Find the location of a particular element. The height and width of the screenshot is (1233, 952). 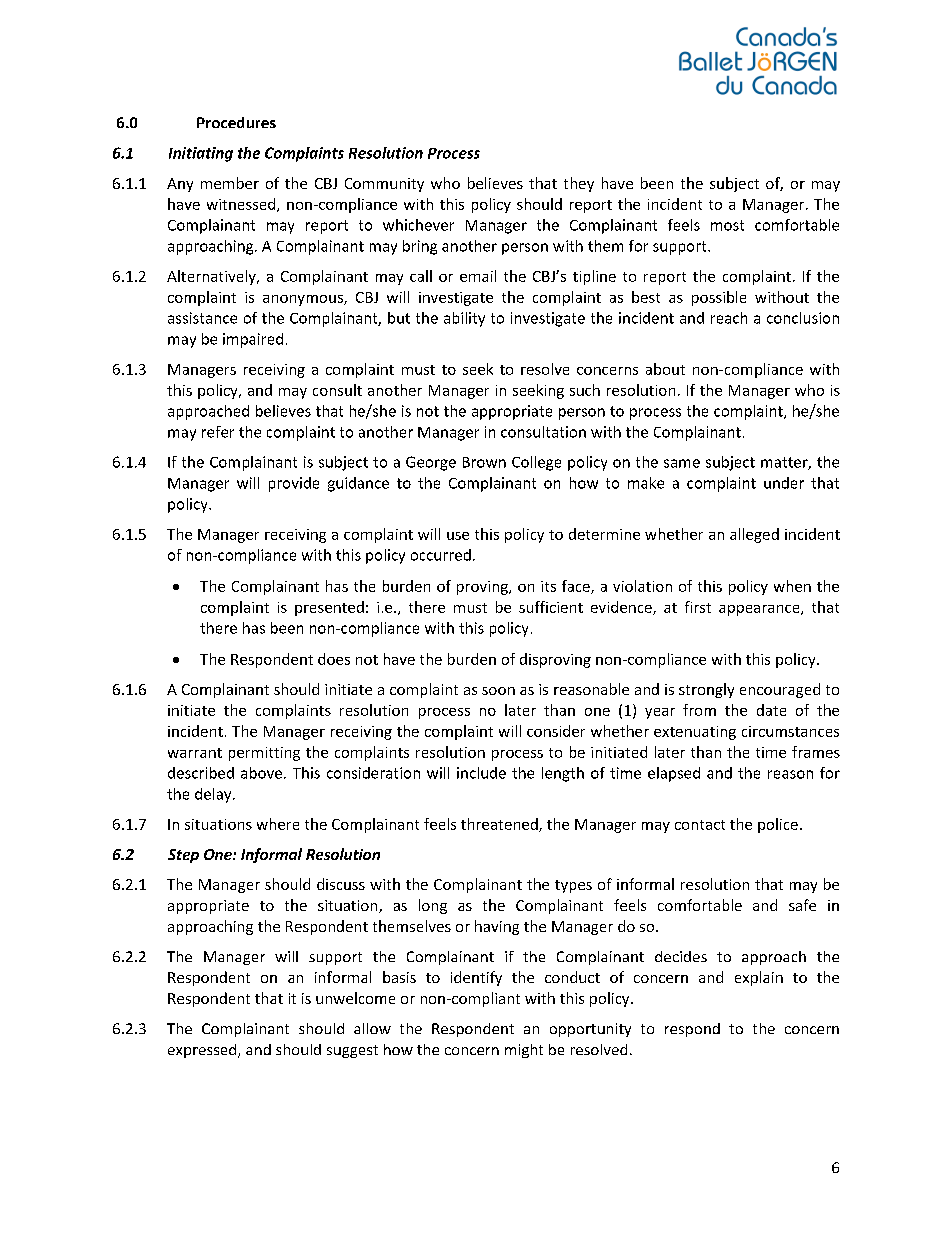

might is located at coordinates (524, 1051).
